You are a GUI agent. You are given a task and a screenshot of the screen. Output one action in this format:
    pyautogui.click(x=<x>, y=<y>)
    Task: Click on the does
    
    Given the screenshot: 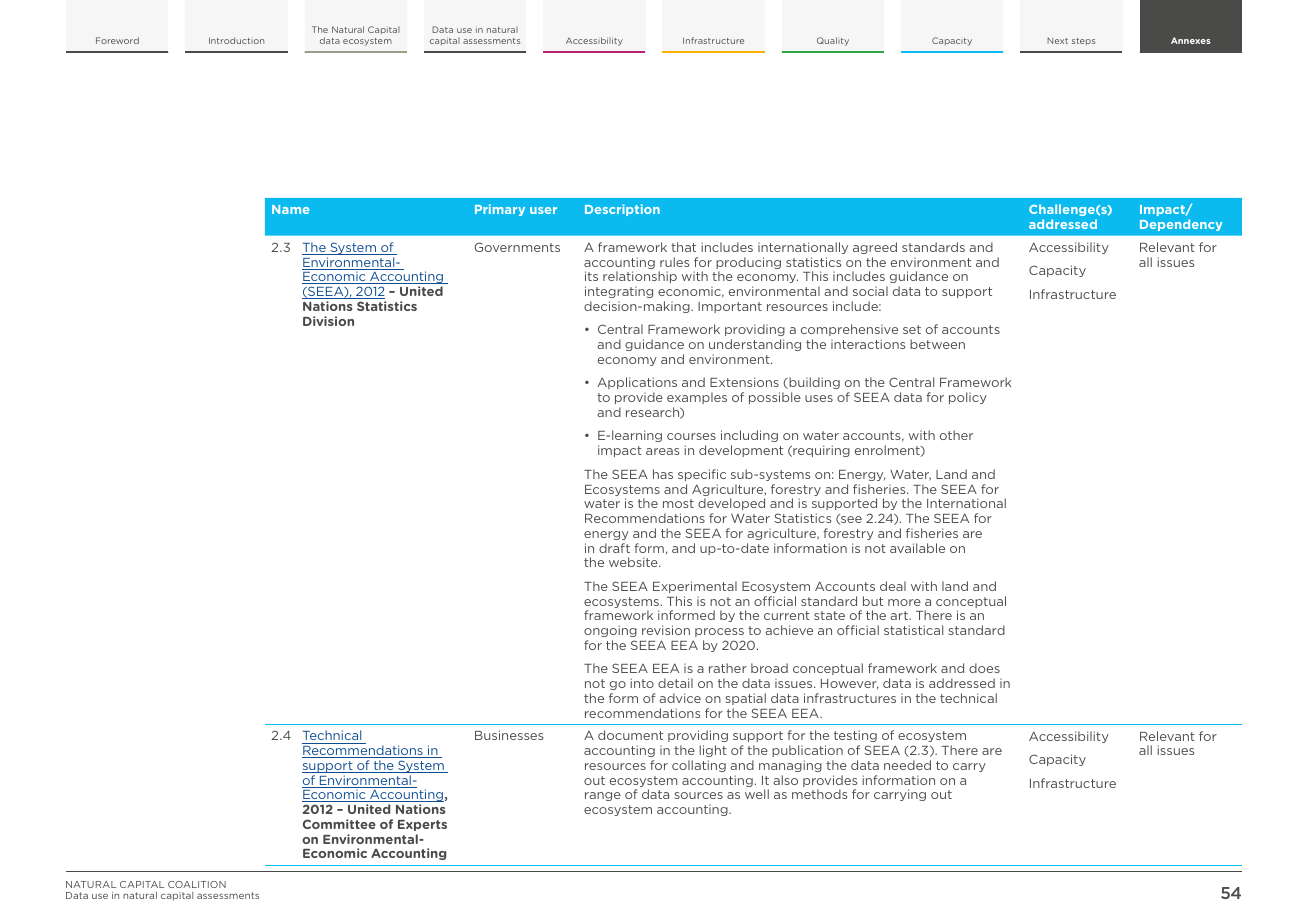 What is the action you would take?
    pyautogui.click(x=984, y=668)
